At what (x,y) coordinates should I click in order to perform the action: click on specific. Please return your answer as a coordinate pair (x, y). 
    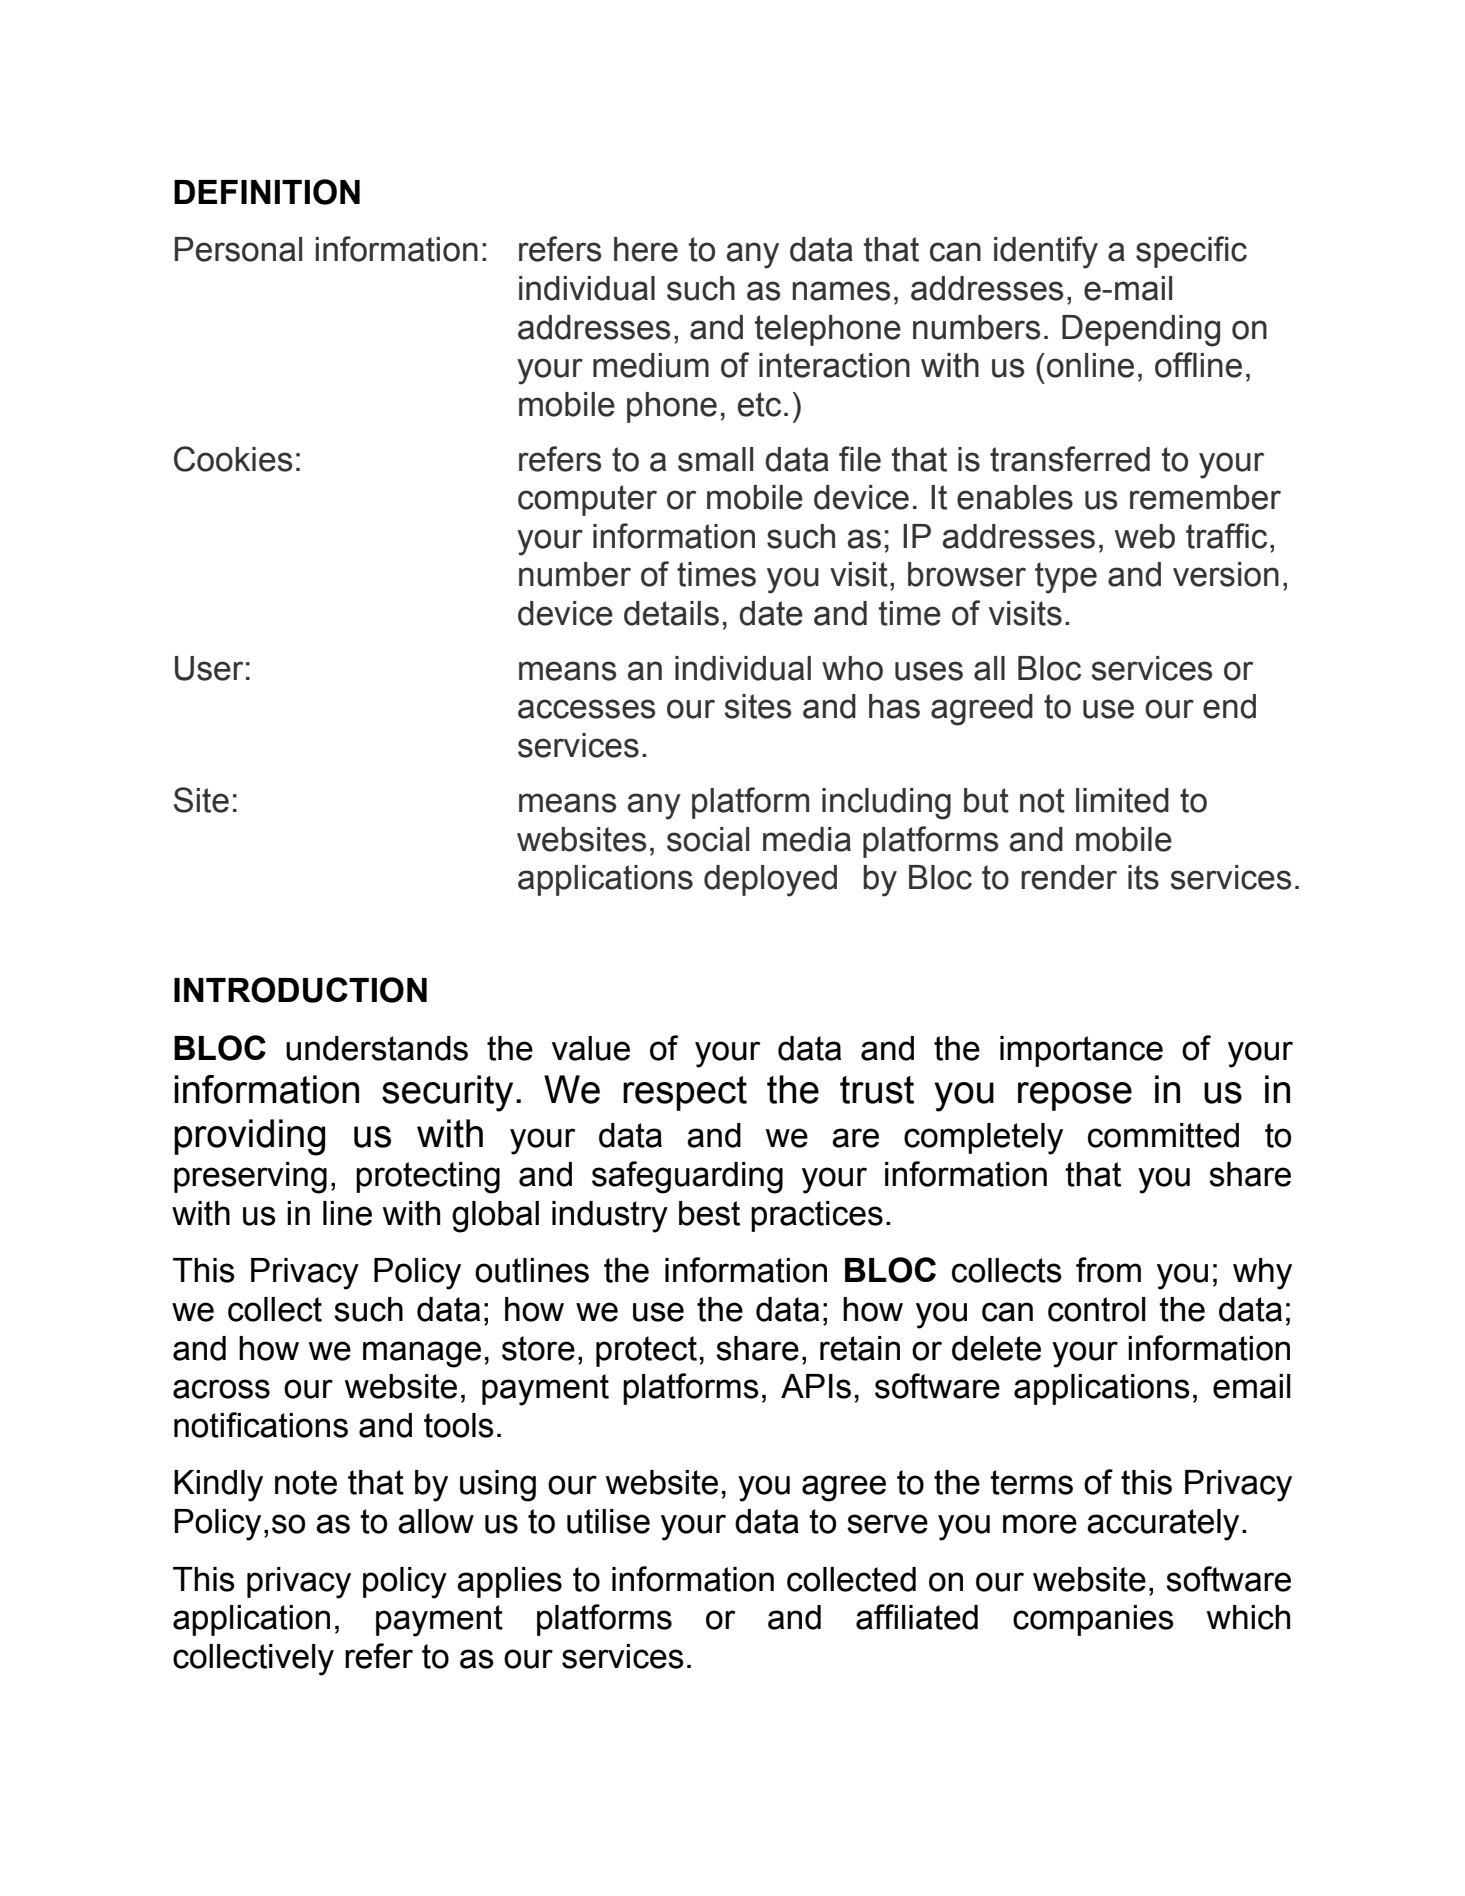
    Looking at the image, I should click on (1191, 252).
